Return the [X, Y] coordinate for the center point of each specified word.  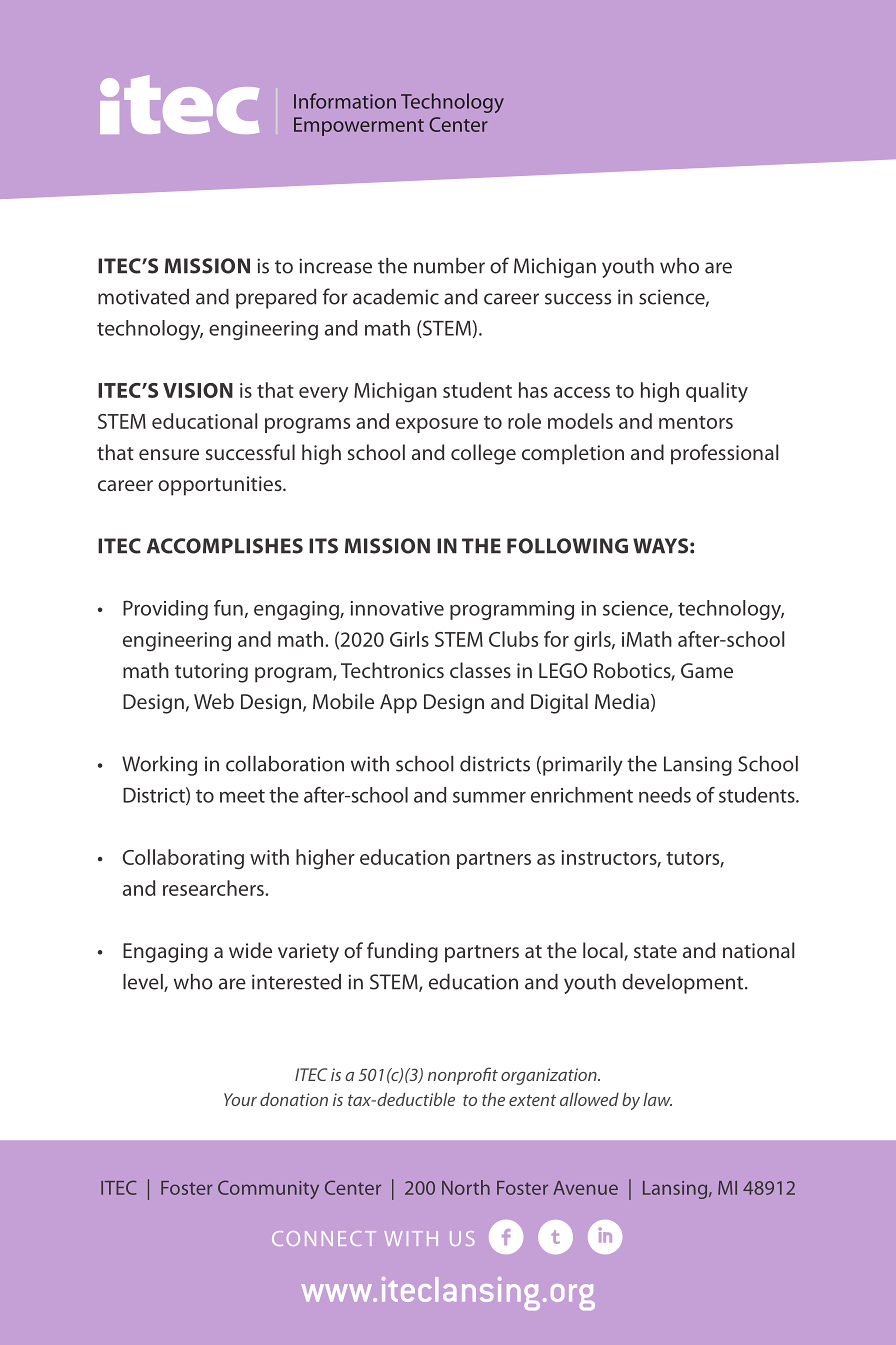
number [449, 266]
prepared [276, 299]
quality [717, 392]
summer [489, 797]
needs [665, 795]
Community [268, 1189]
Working [159, 766]
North [466, 1187]
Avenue [585, 1188]
